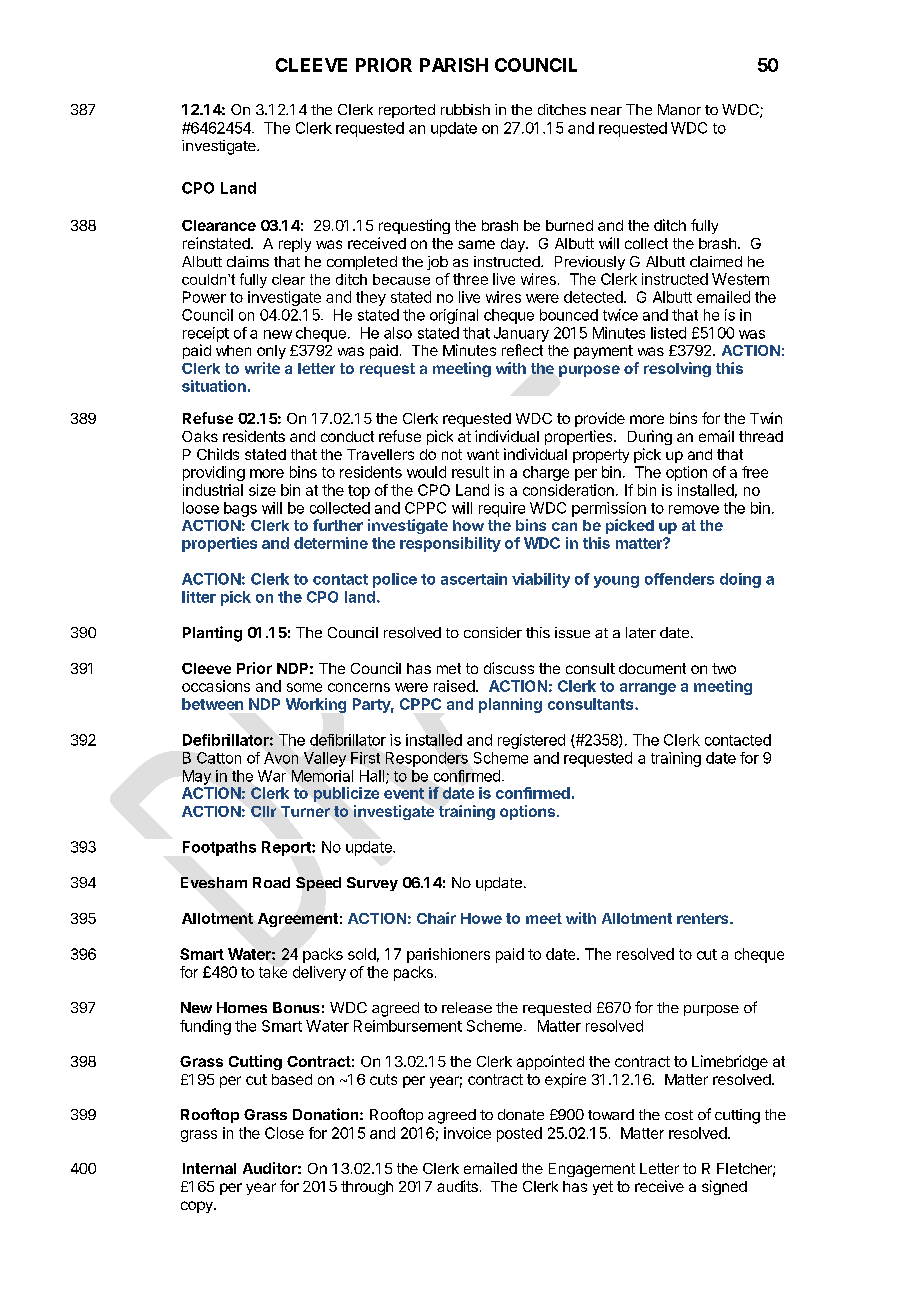  What do you see at coordinates (509, 668) in the image?
I see `discuss` at bounding box center [509, 668].
